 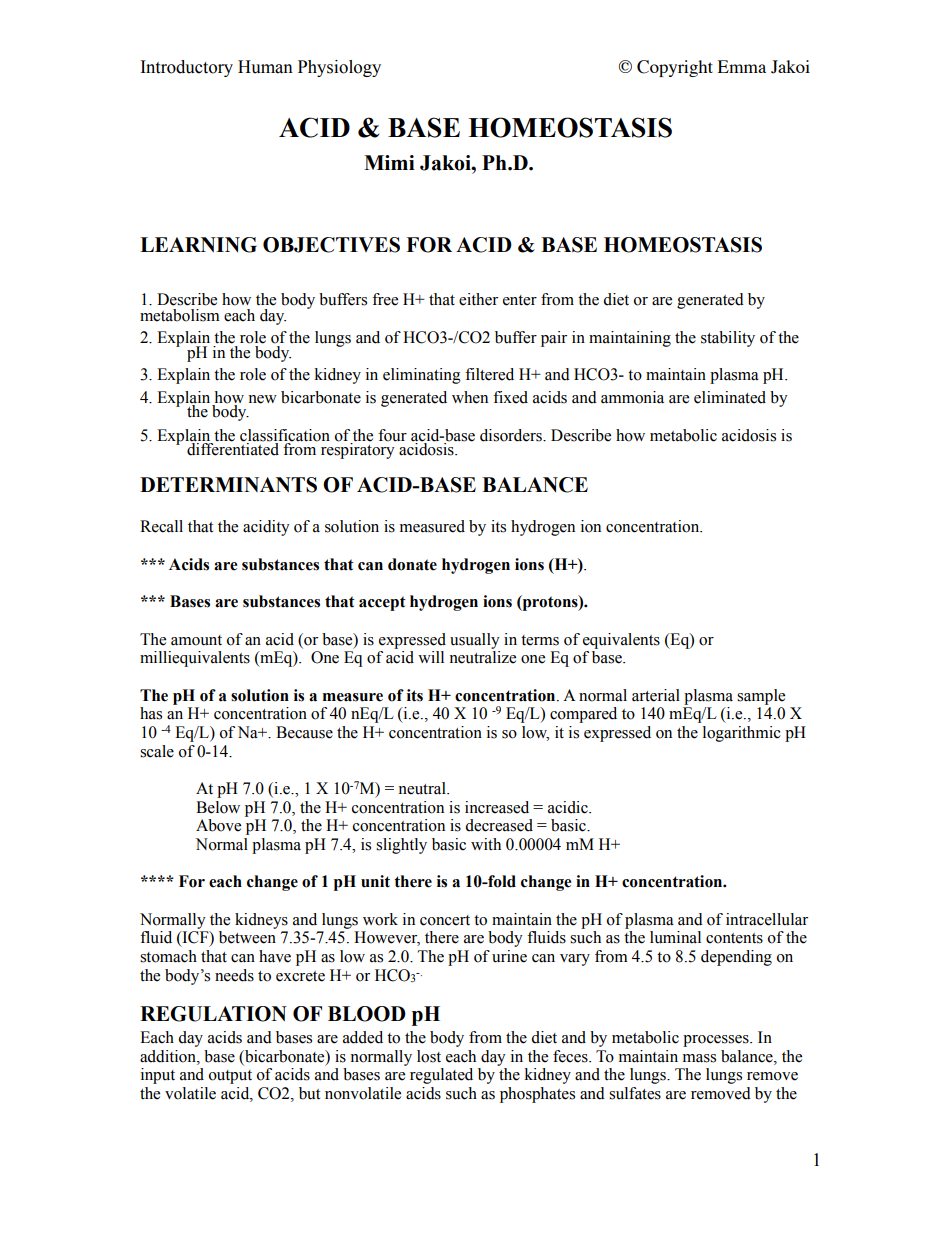 I want to click on amount, so click(x=196, y=640).
